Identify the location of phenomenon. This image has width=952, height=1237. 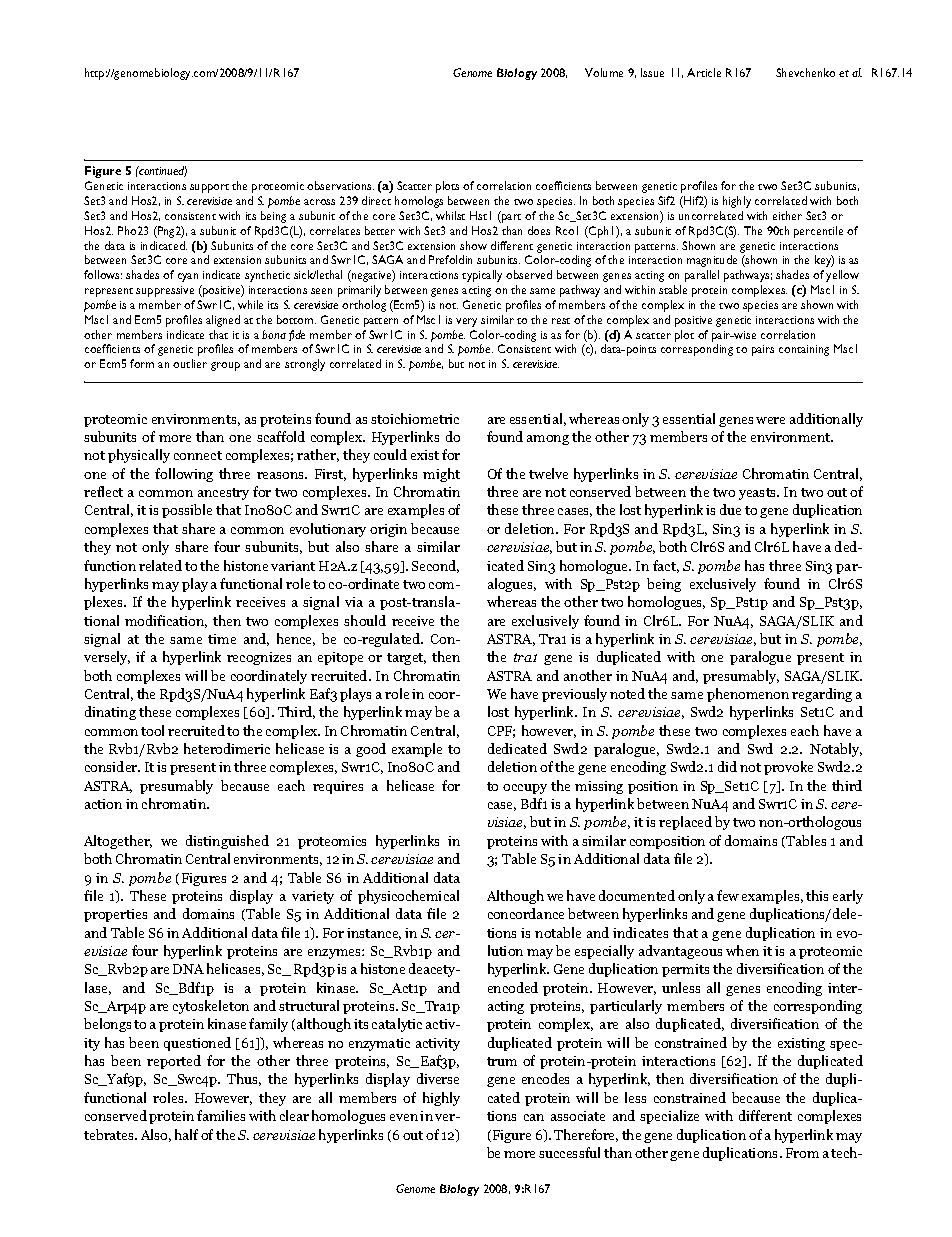
(748, 695).
